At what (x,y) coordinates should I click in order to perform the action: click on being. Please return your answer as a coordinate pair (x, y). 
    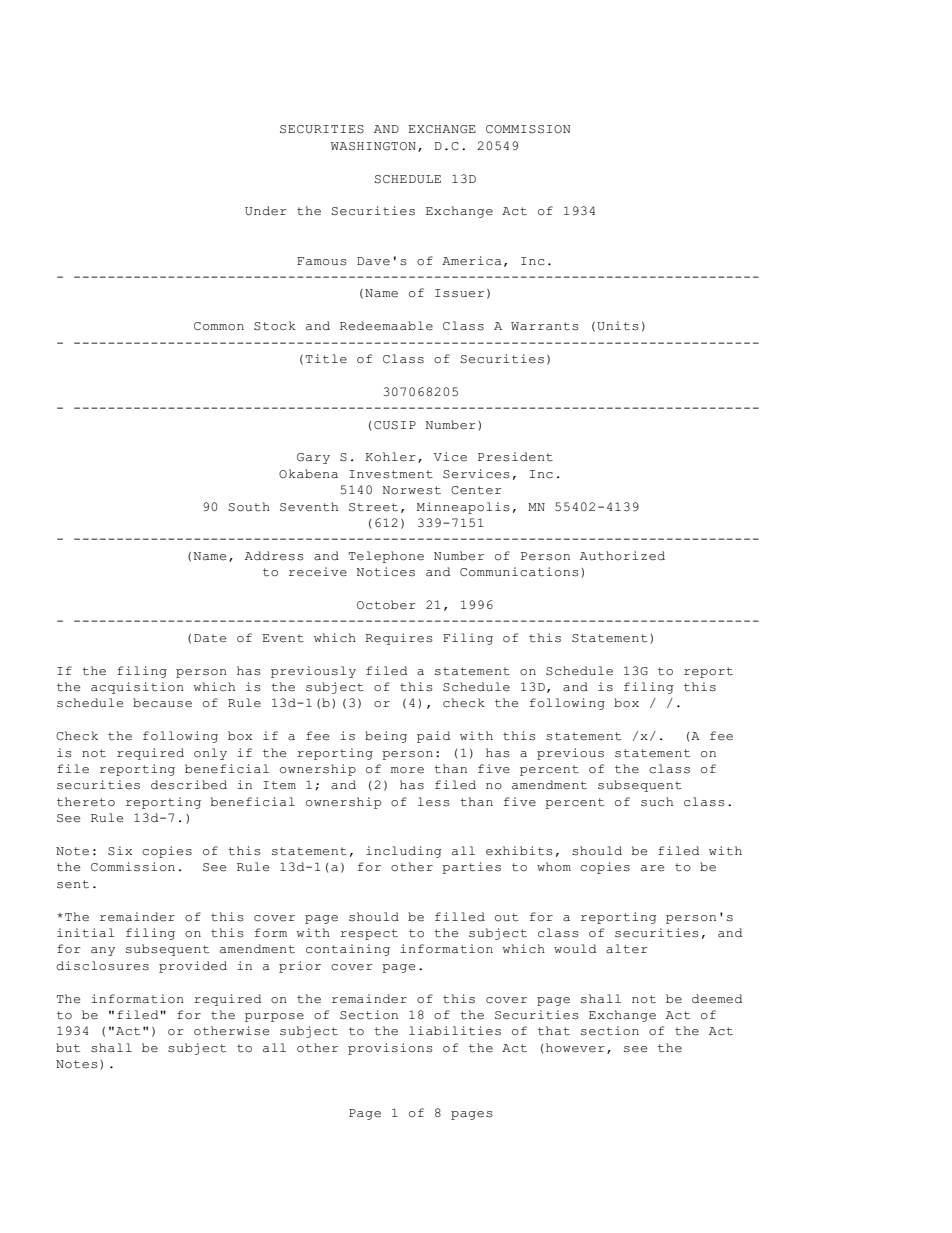
    Looking at the image, I should click on (386, 737).
